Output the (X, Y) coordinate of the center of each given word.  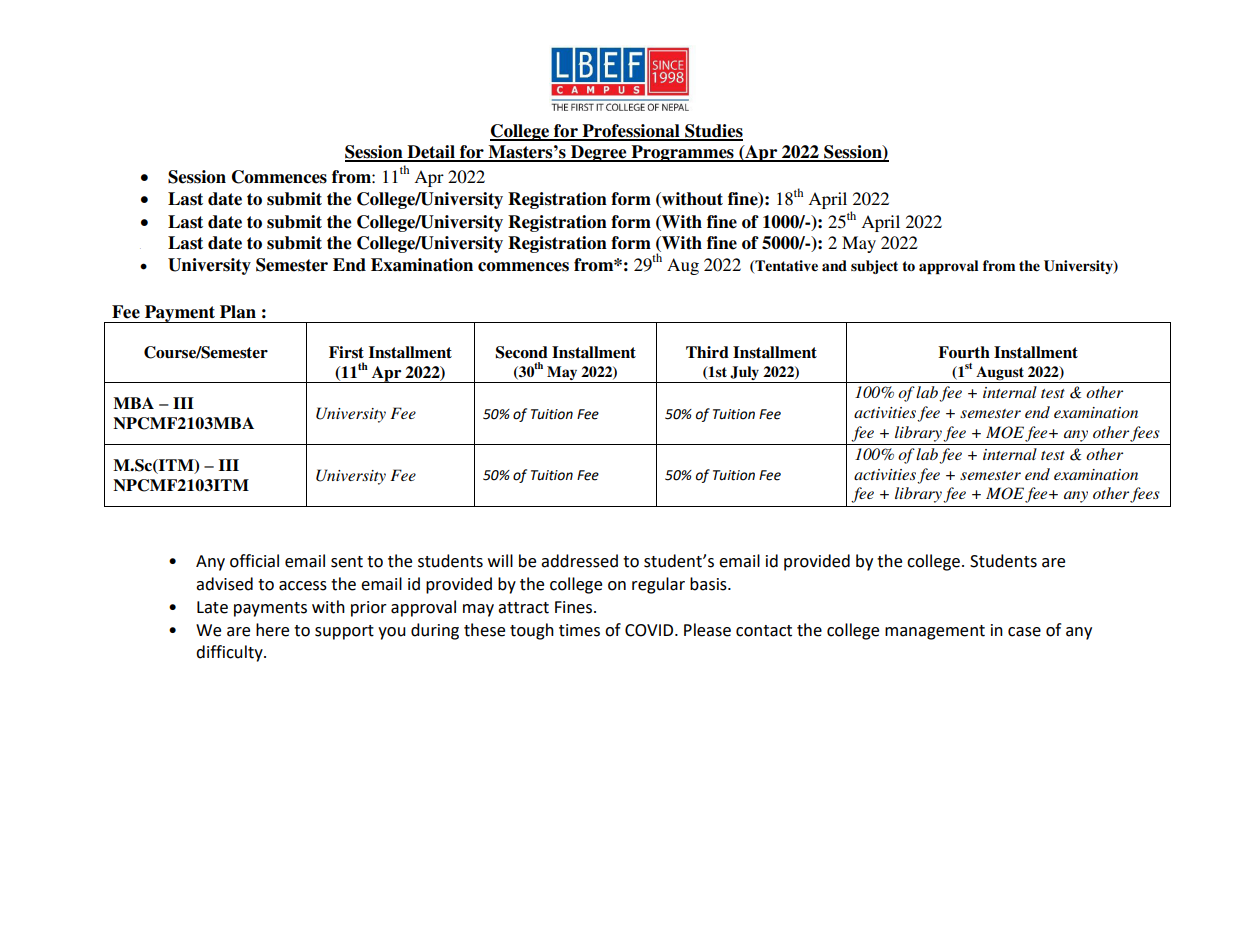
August (1000, 373)
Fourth (964, 352)
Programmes (682, 153)
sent (347, 562)
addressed (579, 561)
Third (707, 352)
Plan (238, 312)
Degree (599, 153)
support (344, 632)
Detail (431, 153)
